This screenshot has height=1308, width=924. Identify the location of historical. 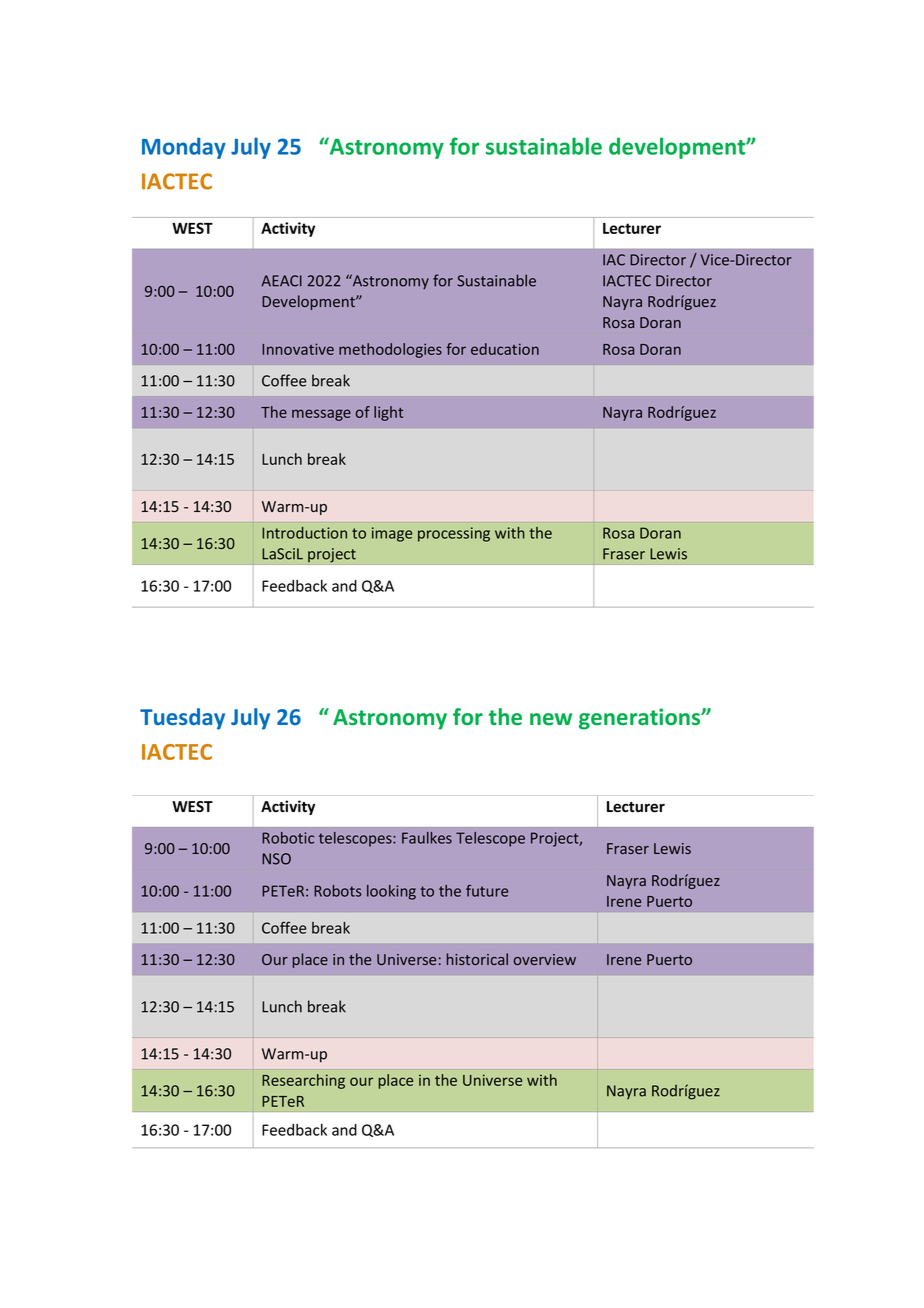
(477, 959).
